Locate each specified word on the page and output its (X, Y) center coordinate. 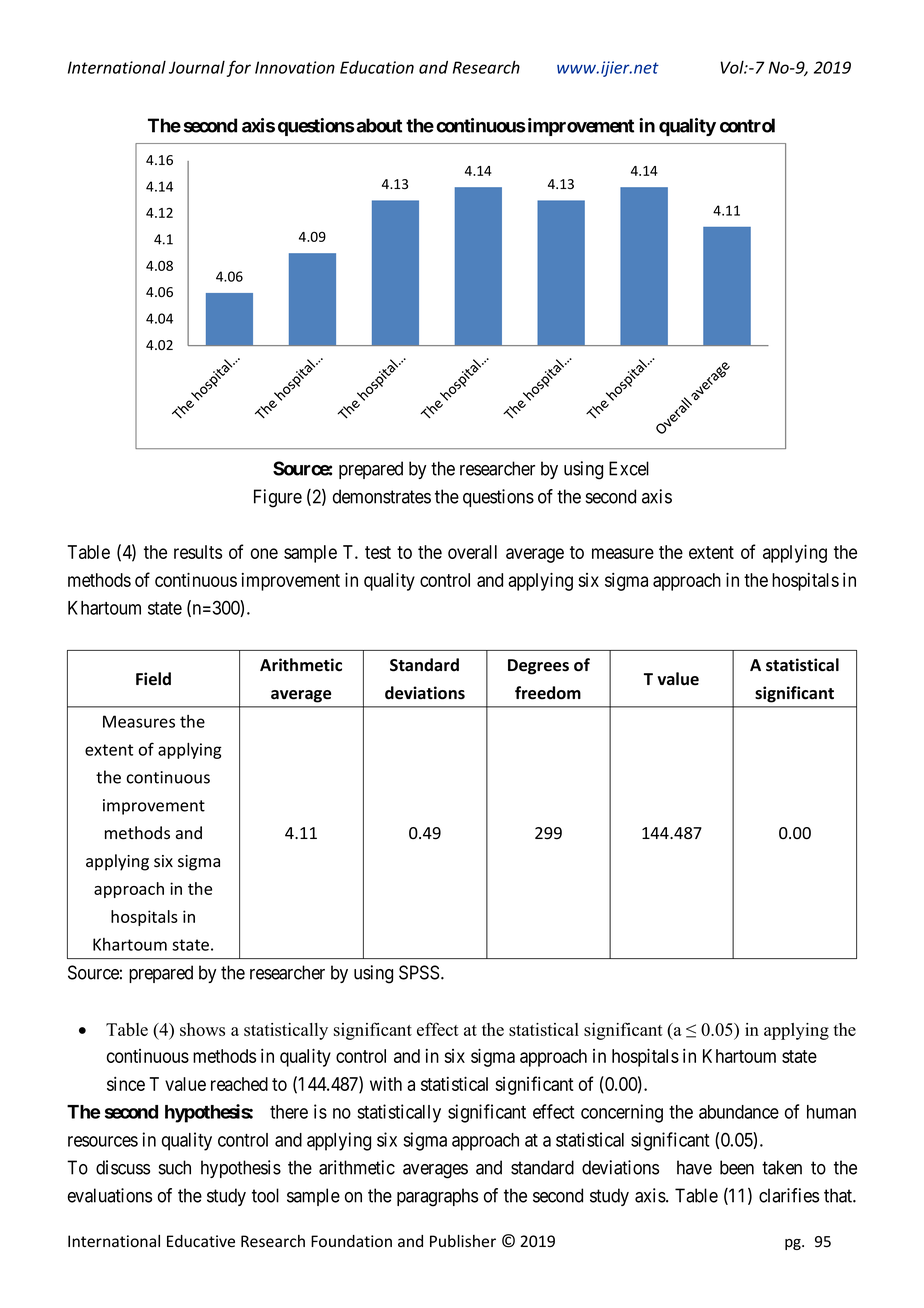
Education (377, 67)
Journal (197, 67)
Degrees (538, 667)
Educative (201, 1241)
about (378, 125)
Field (153, 679)
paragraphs (437, 1197)
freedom (548, 693)
